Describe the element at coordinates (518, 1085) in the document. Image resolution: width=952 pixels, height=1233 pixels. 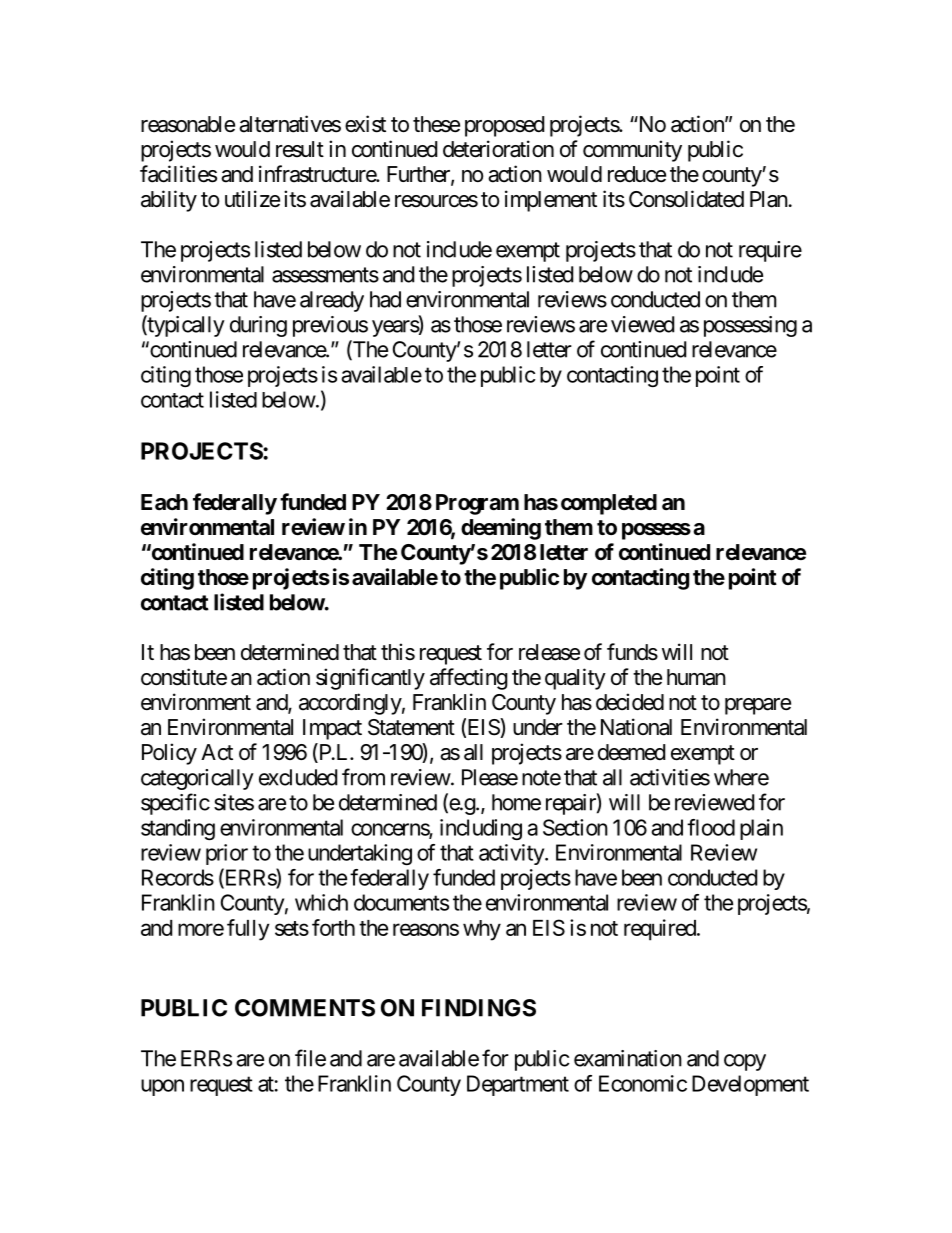
I see `Department` at that location.
